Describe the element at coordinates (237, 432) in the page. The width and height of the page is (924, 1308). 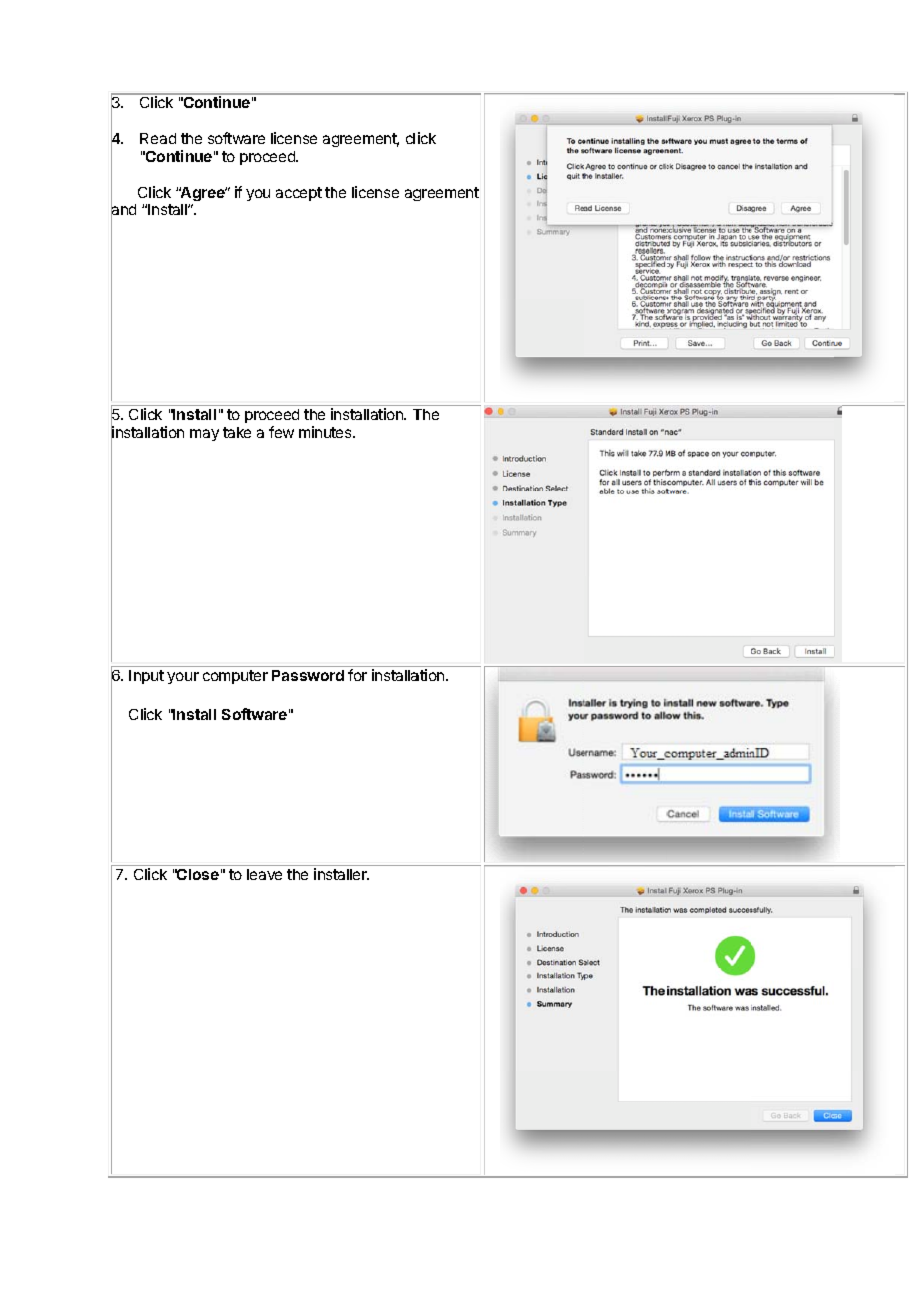
I see `take` at that location.
